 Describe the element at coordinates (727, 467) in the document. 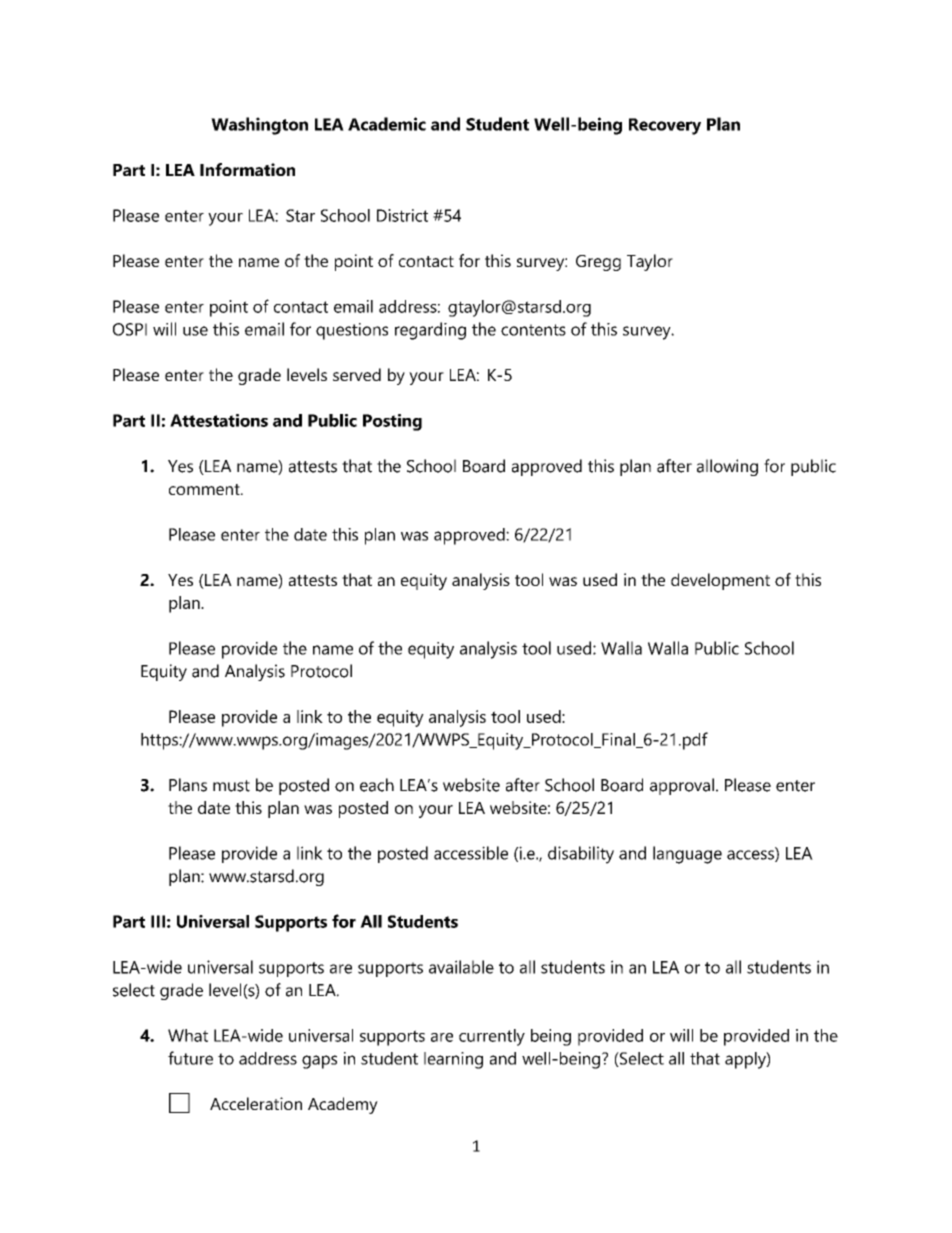

I see `allowing` at that location.
